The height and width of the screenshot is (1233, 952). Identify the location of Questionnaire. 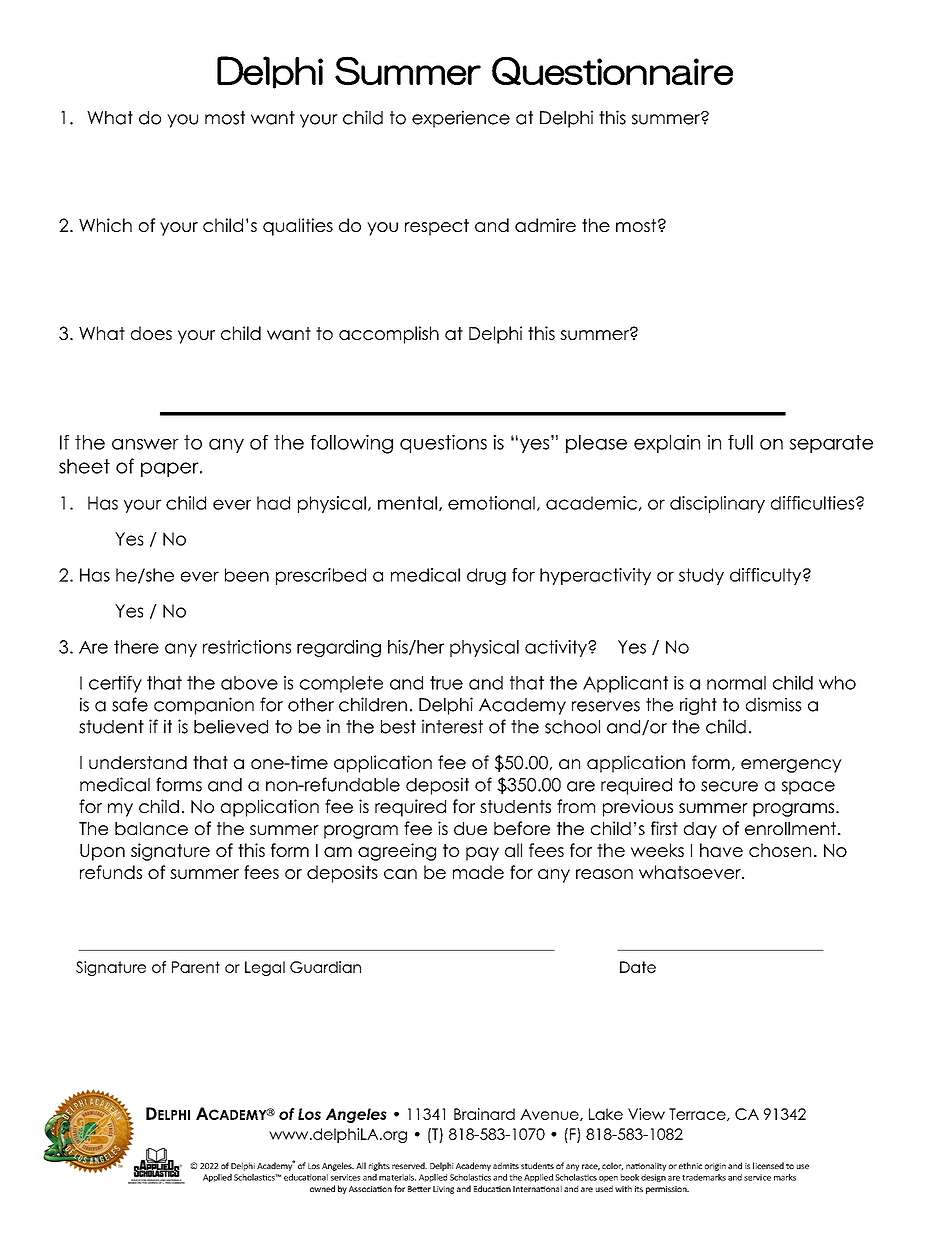
(612, 70).
